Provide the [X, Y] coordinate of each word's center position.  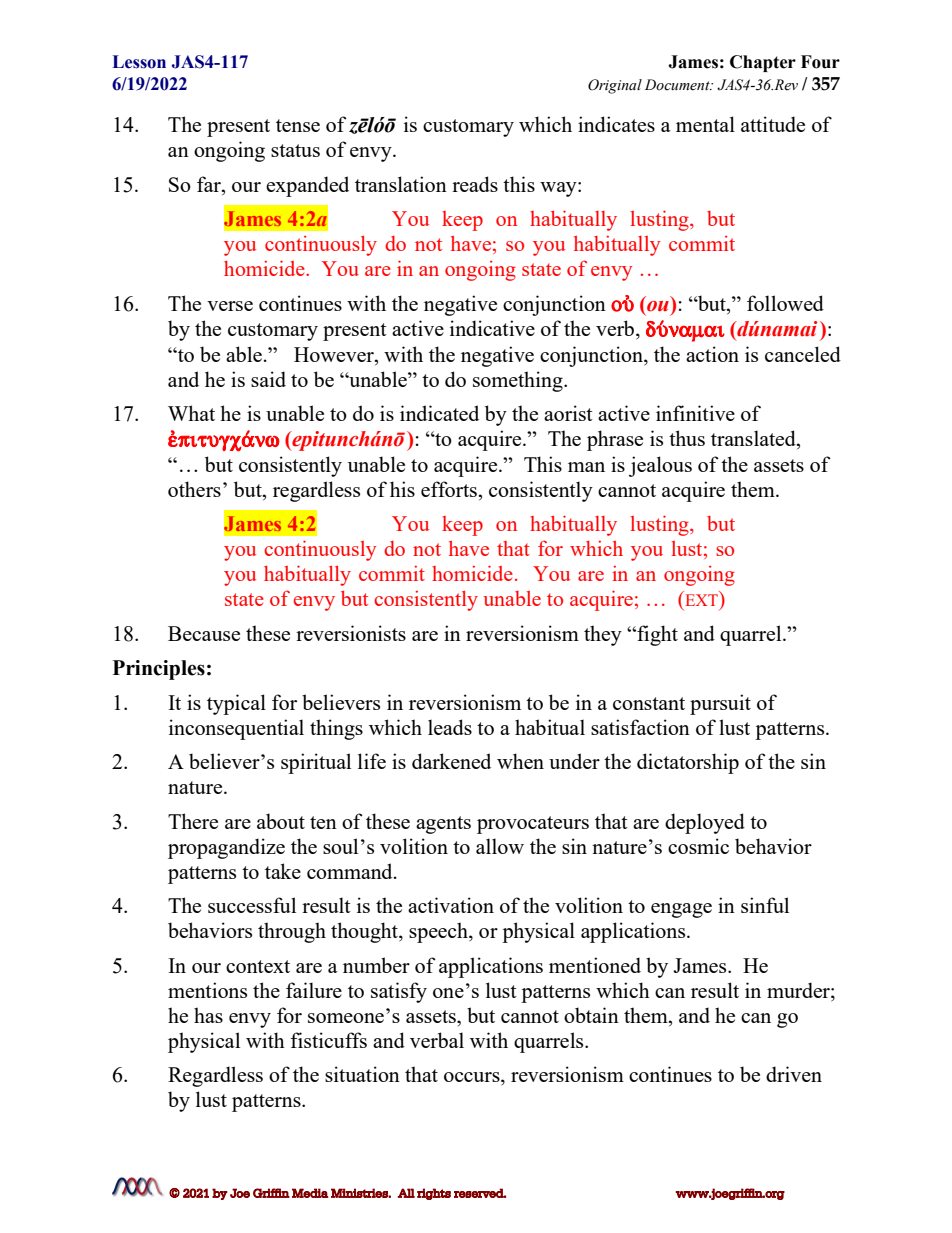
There [193, 821]
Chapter [763, 63]
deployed [705, 823]
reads [475, 184]
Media [310, 1193]
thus [687, 438]
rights [434, 1194]
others [194, 489]
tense [298, 125]
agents [443, 825]
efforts [450, 489]
